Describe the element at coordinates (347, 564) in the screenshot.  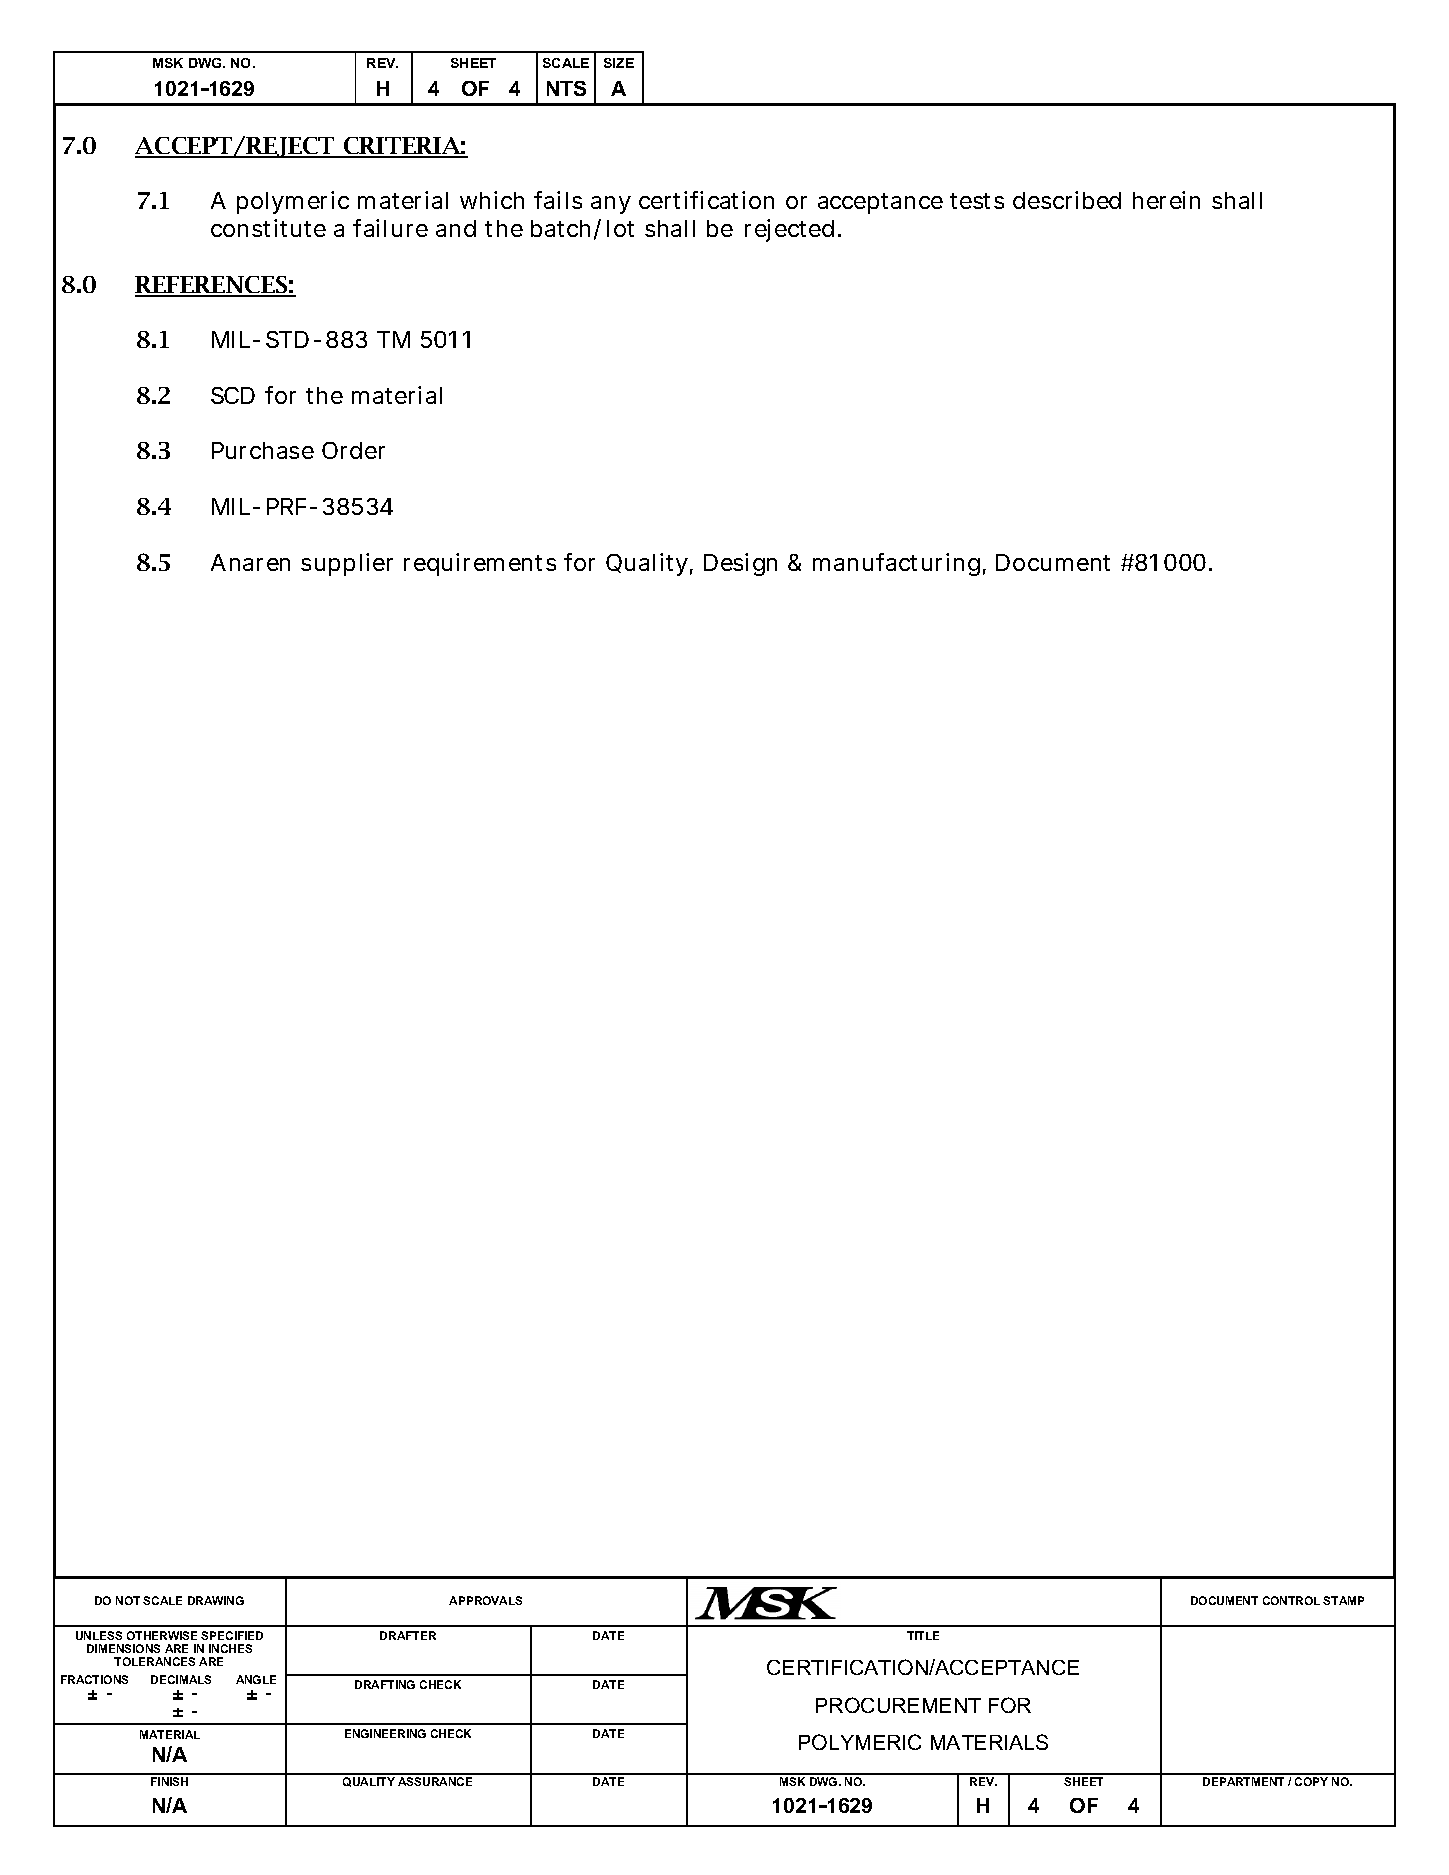
I see `supplier` at that location.
